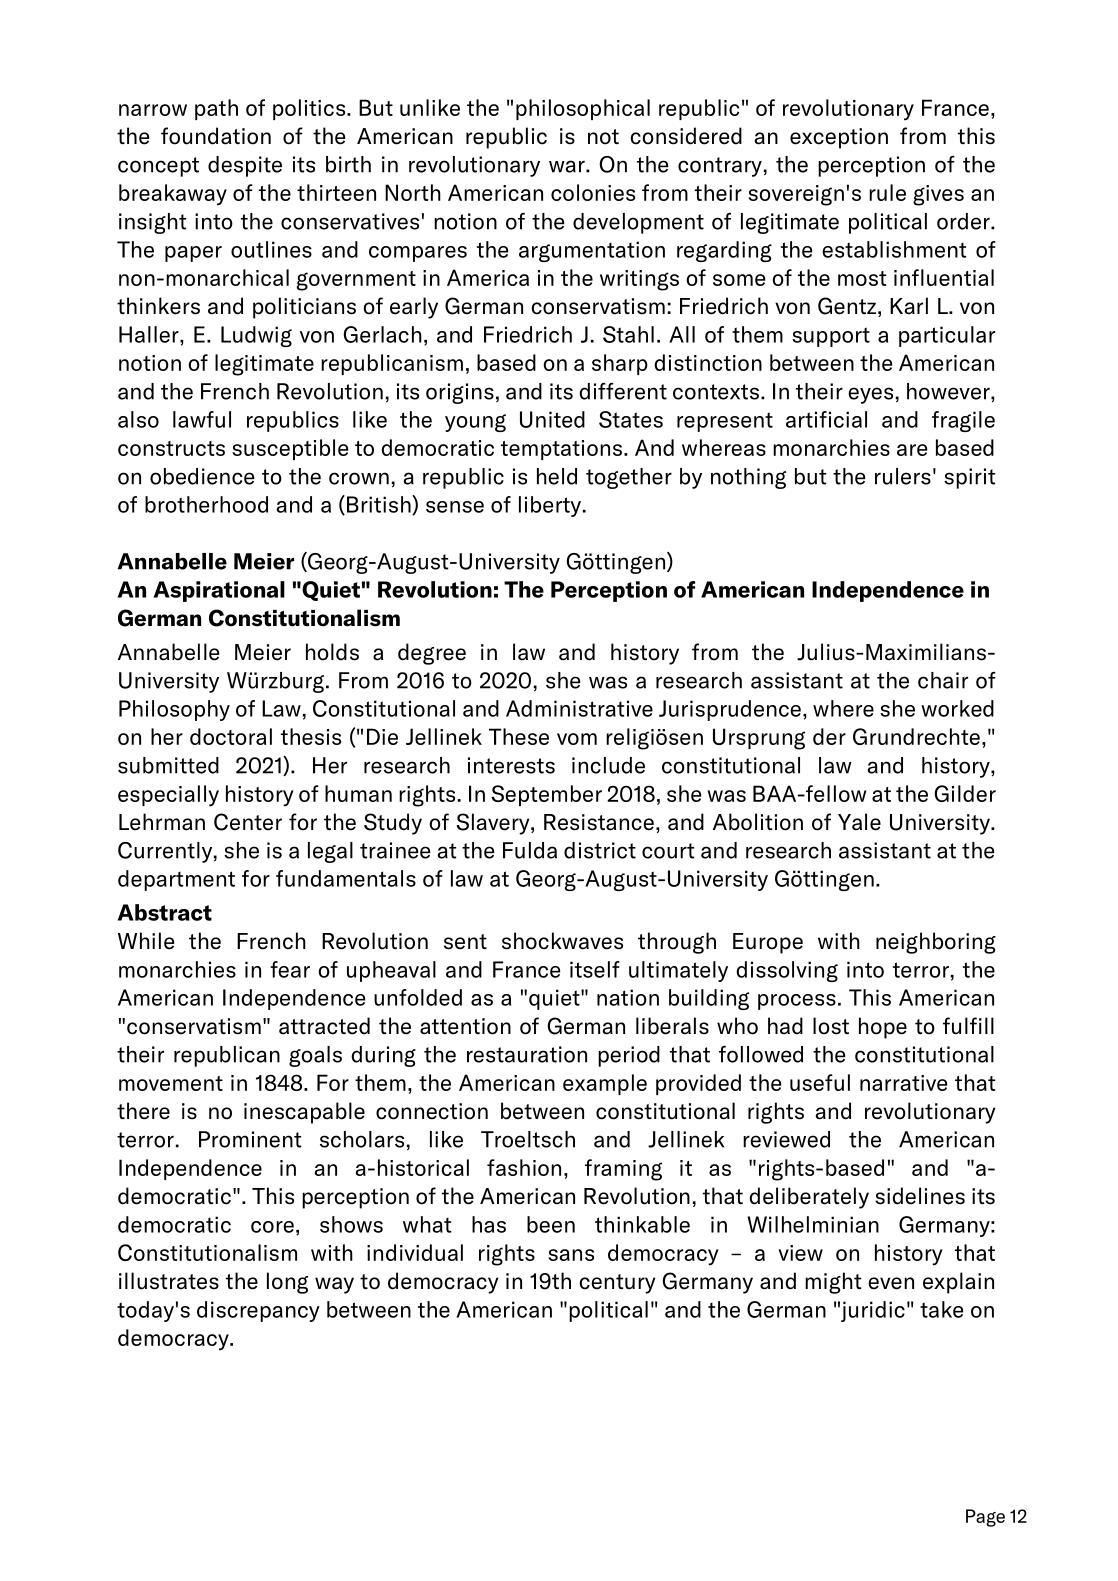  I want to click on goals, so click(315, 1056).
